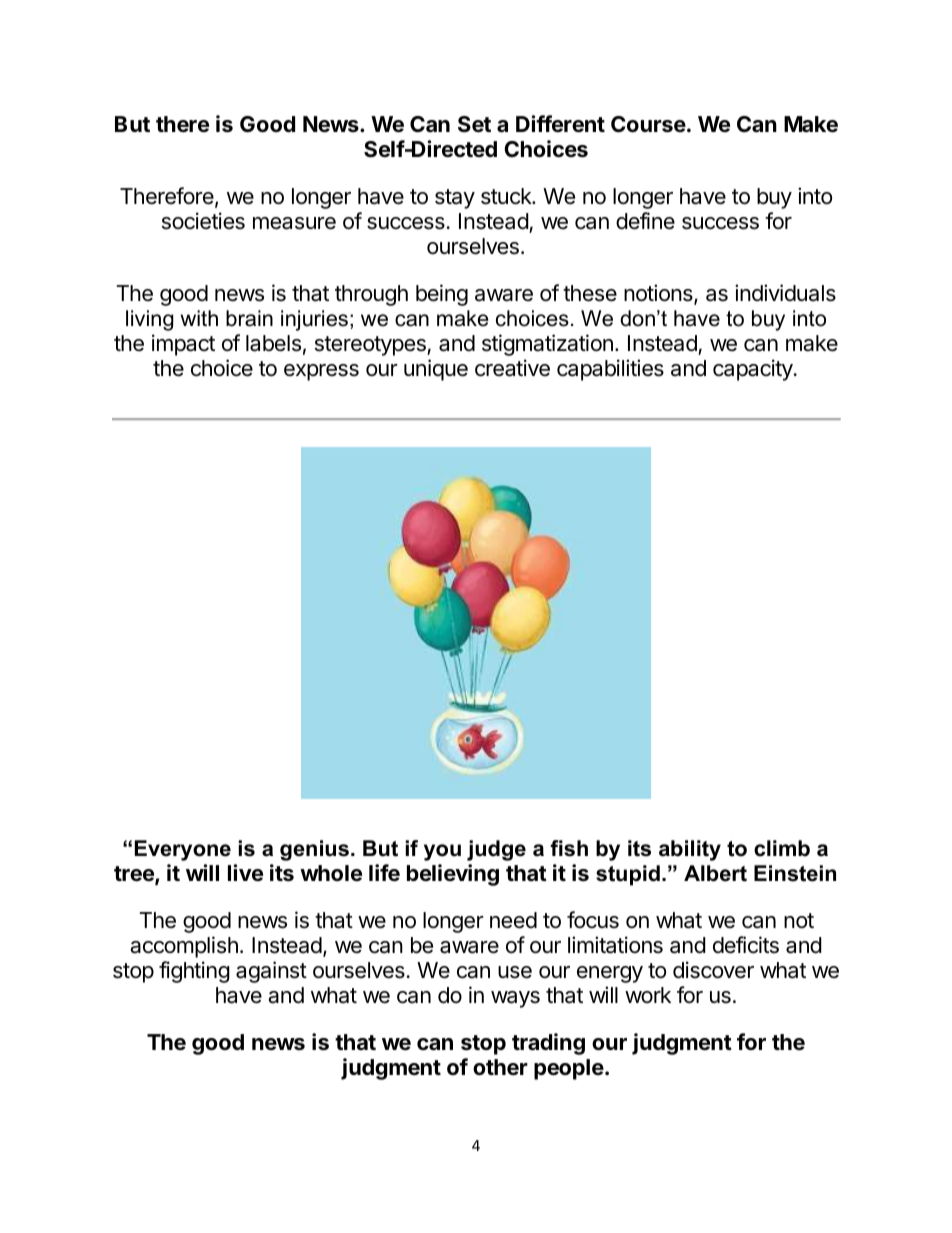 The width and height of the document is (952, 1233). What do you see at coordinates (690, 850) in the document?
I see `ability` at bounding box center [690, 850].
